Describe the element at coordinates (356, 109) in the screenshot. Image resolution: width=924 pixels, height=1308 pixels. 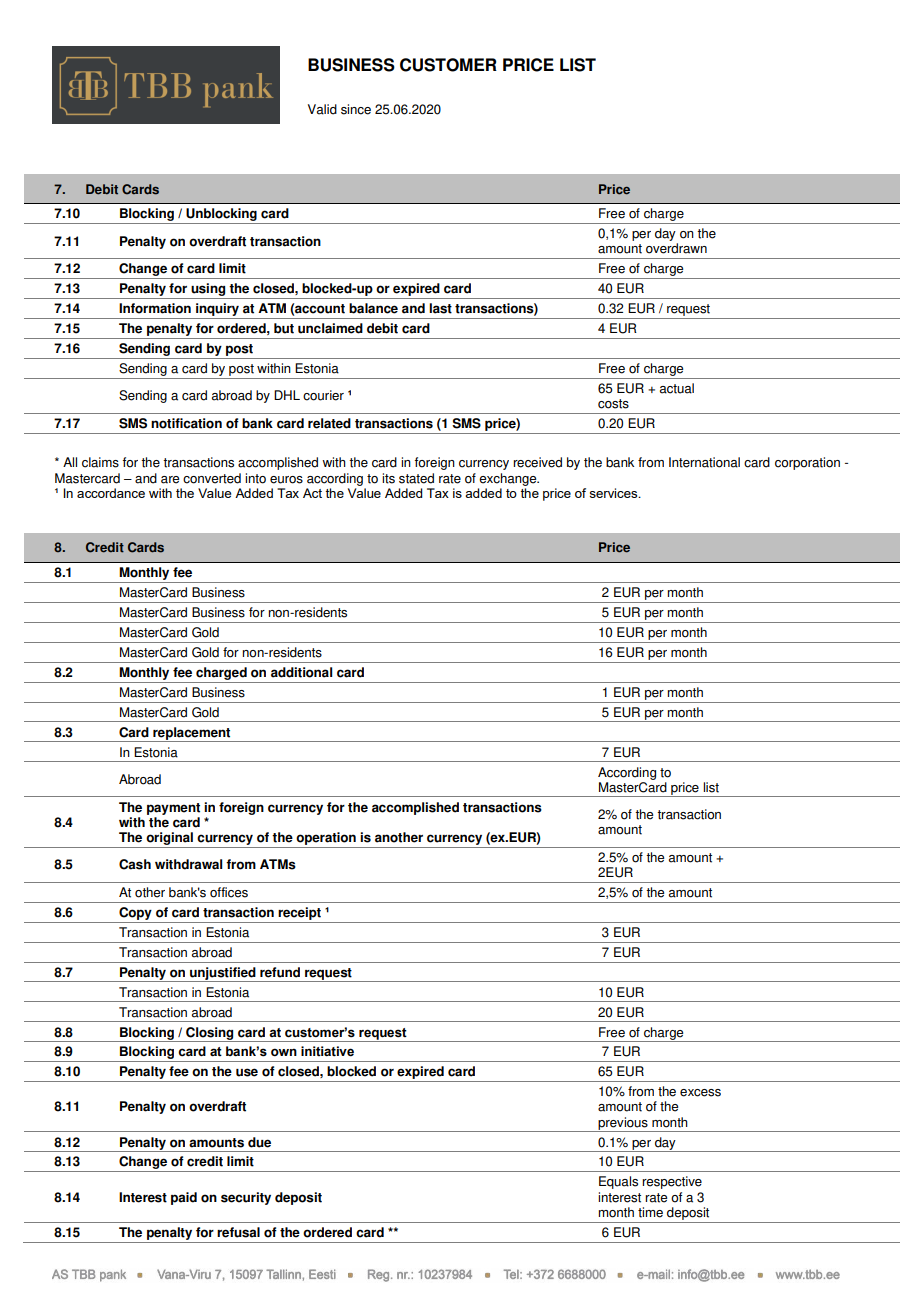
I see `since` at that location.
